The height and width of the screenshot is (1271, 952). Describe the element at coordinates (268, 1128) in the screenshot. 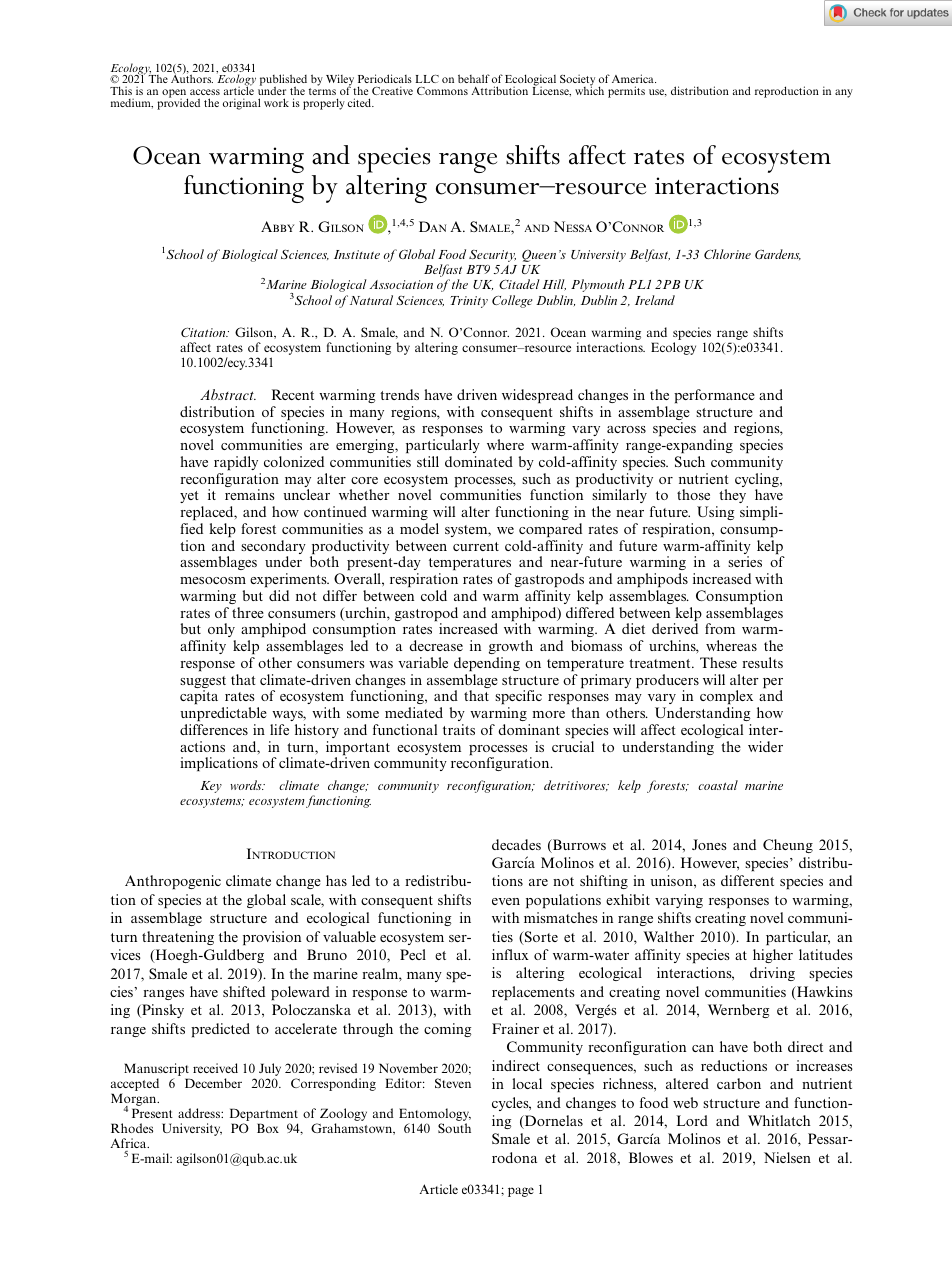

I see `Box` at that location.
